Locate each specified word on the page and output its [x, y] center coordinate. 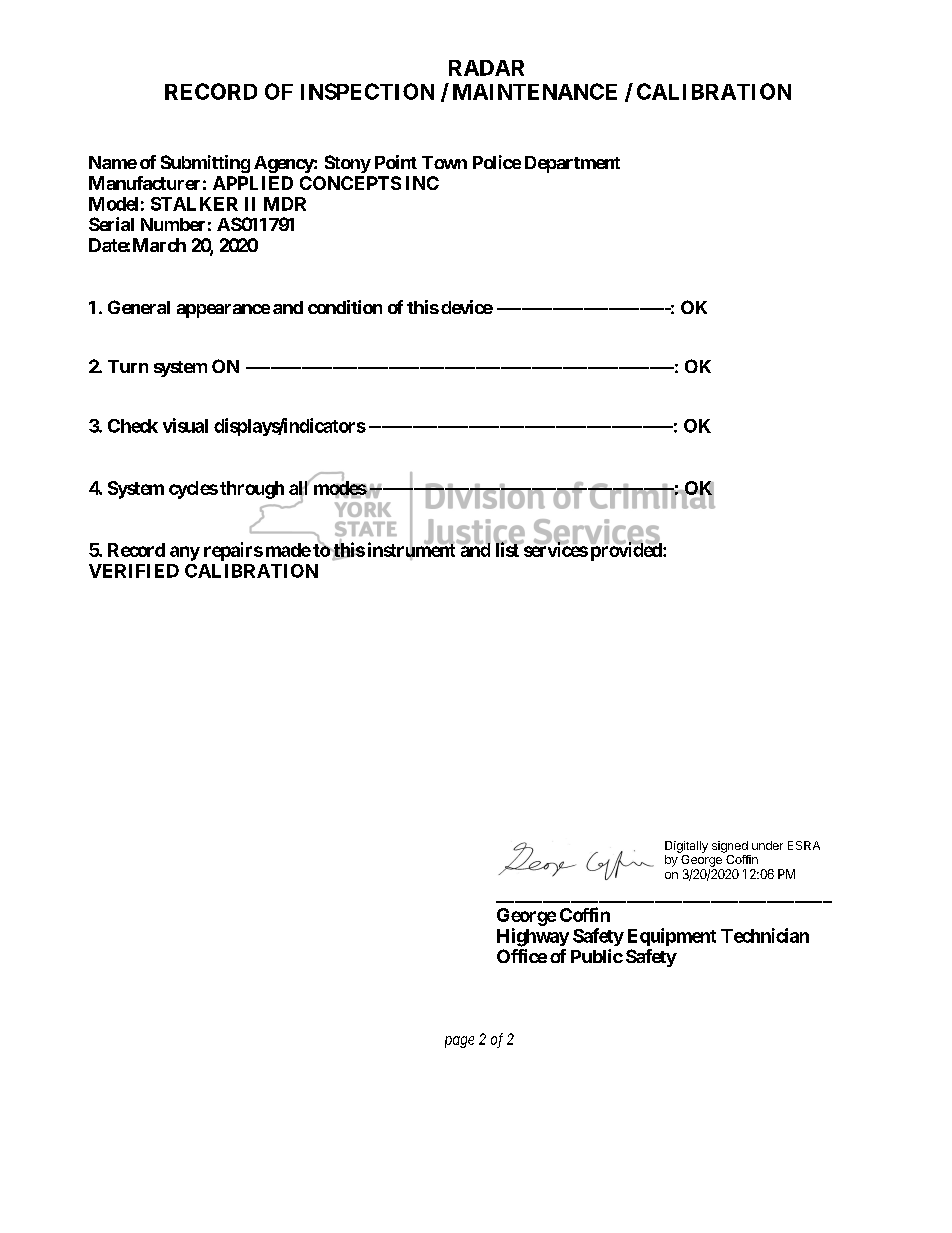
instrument [413, 550]
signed [730, 847]
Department [572, 164]
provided [627, 551]
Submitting [205, 164]
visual [185, 425]
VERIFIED [134, 571]
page [459, 1042]
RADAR [486, 68]
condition [345, 307]
